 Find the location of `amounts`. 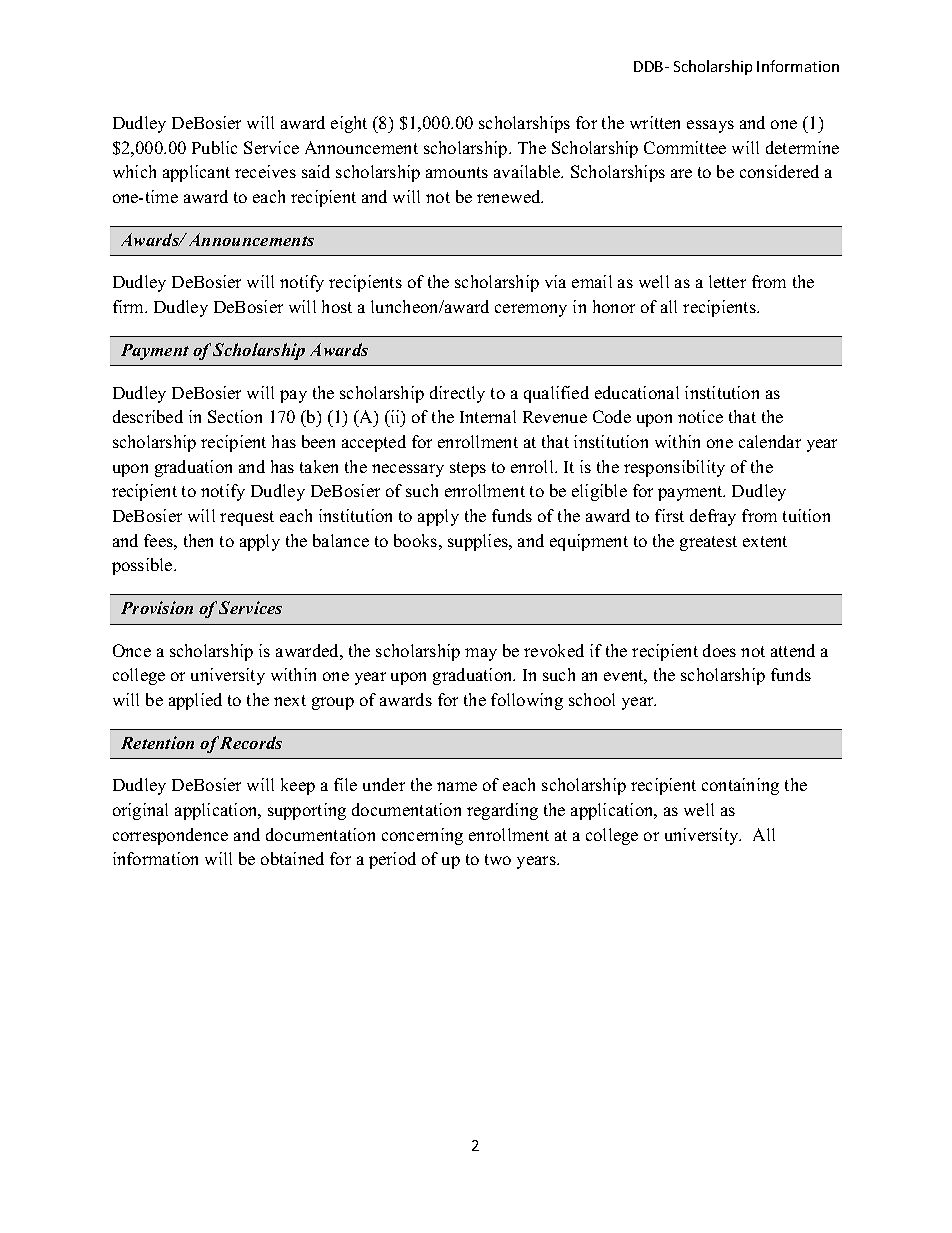

amounts is located at coordinates (457, 172).
